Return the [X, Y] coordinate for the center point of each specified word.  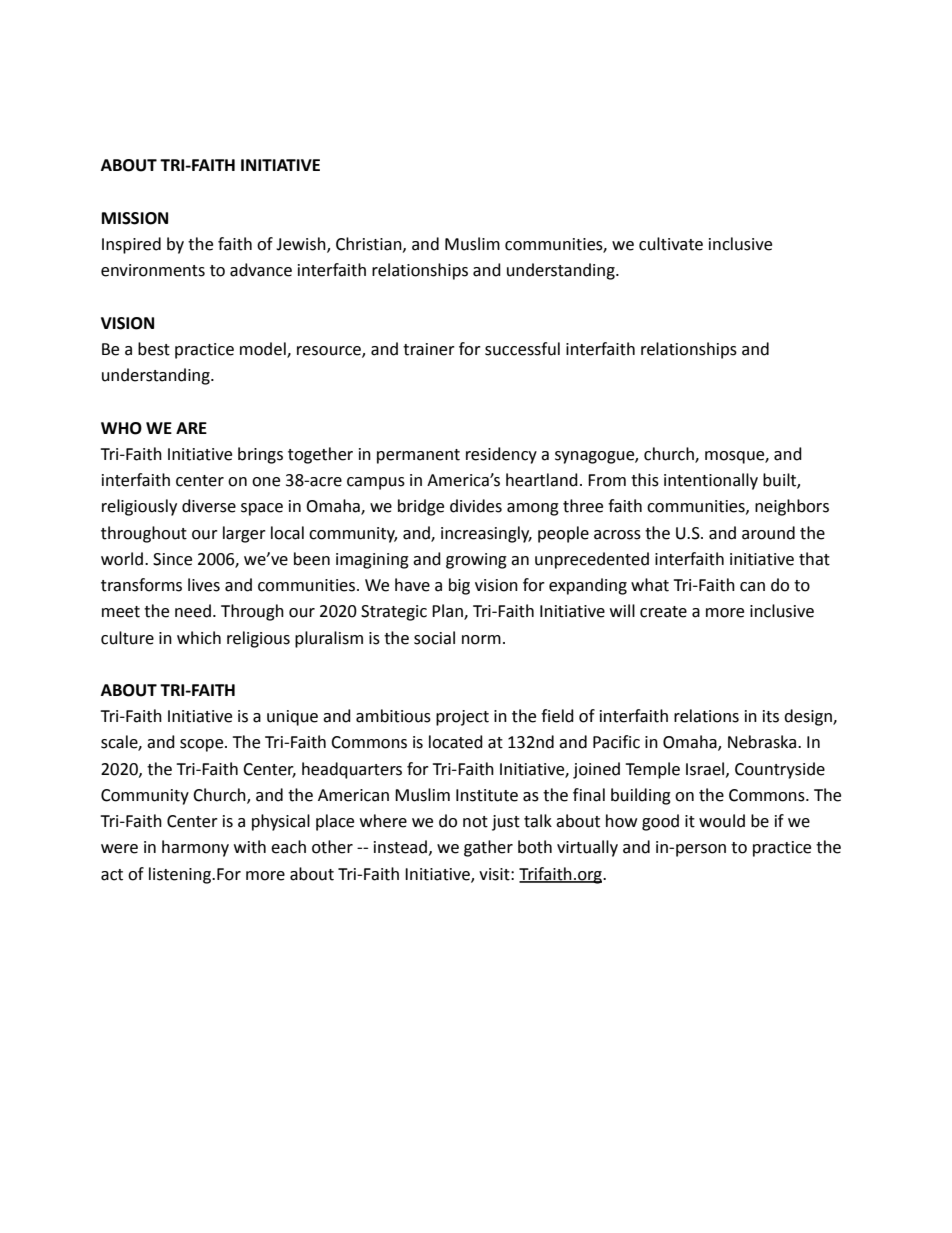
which [199, 638]
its [771, 716]
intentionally [711, 481]
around [768, 533]
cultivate [671, 244]
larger [244, 534]
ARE [191, 428]
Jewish [302, 245]
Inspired [131, 245]
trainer [429, 349]
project [462, 718]
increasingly [486, 534]
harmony [195, 848]
